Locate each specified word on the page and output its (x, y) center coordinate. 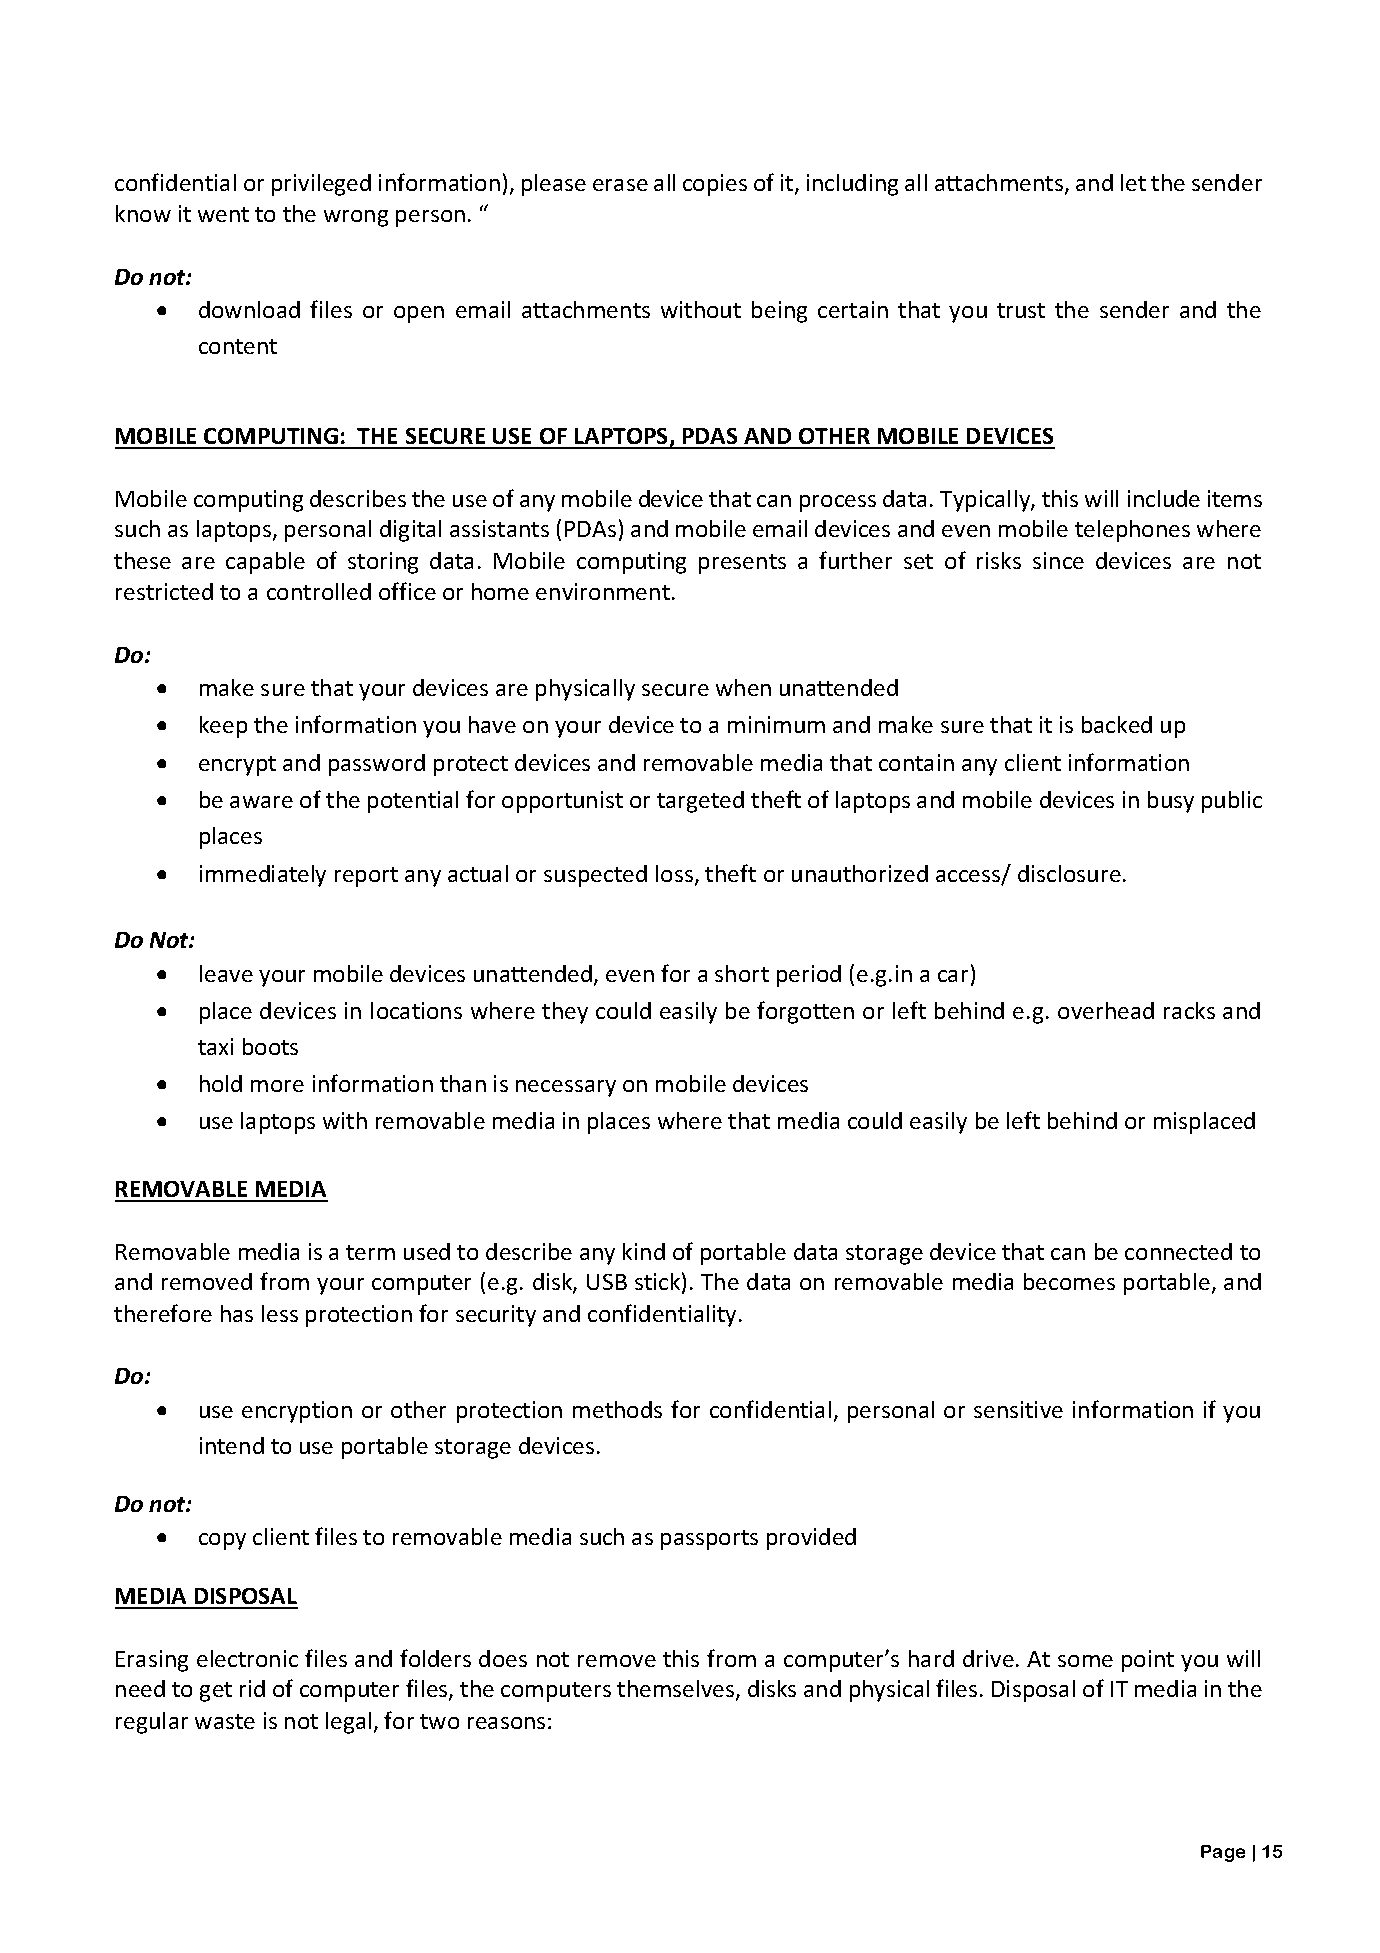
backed (1117, 724)
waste (225, 1721)
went (223, 214)
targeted (700, 802)
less (280, 1313)
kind (644, 1251)
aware (261, 802)
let (1133, 182)
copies (715, 185)
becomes (1069, 1281)
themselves (677, 1690)
